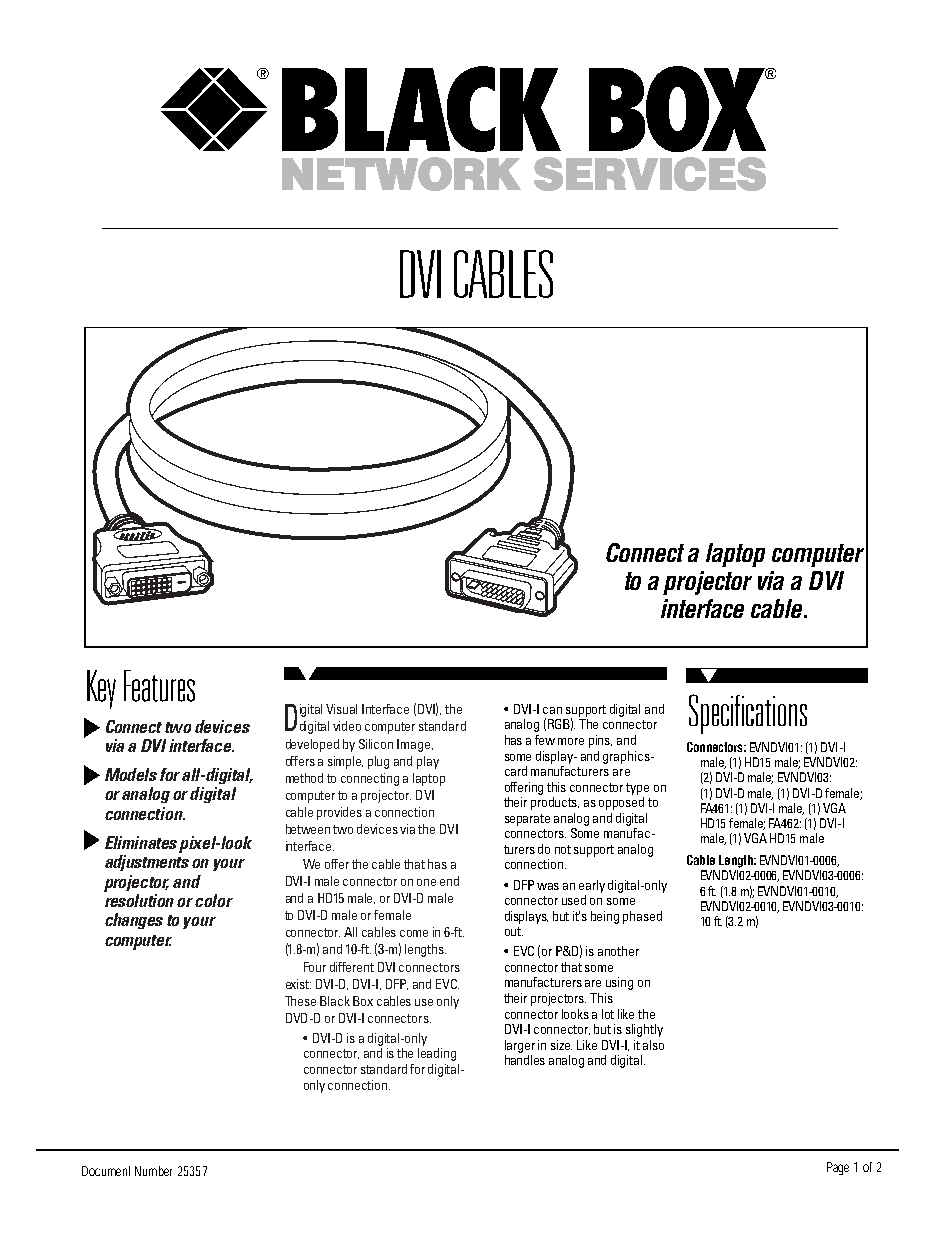  Describe the element at coordinates (527, 820) in the screenshot. I see `separate` at that location.
